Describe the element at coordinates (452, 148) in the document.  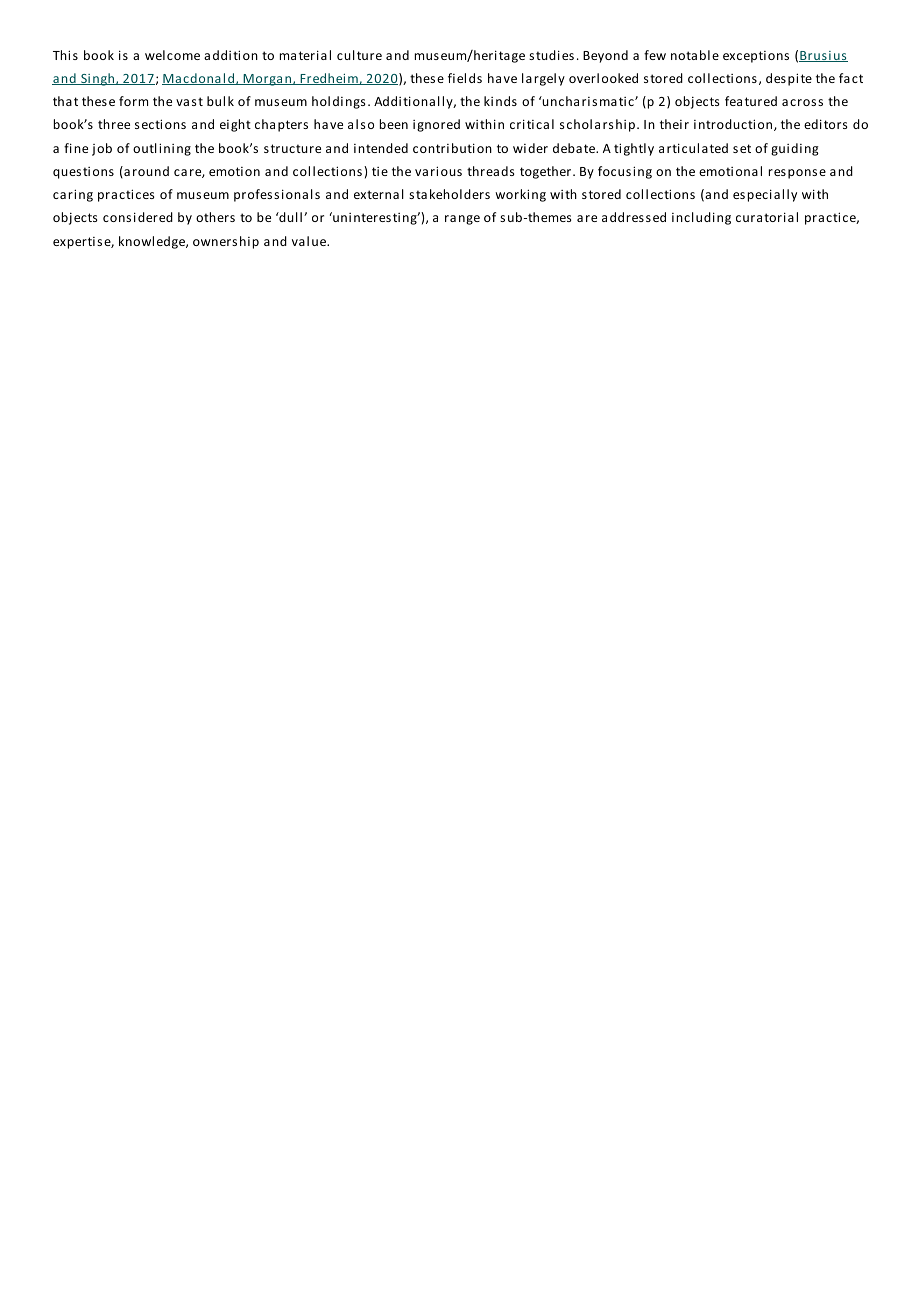
I see `contribution` at that location.
